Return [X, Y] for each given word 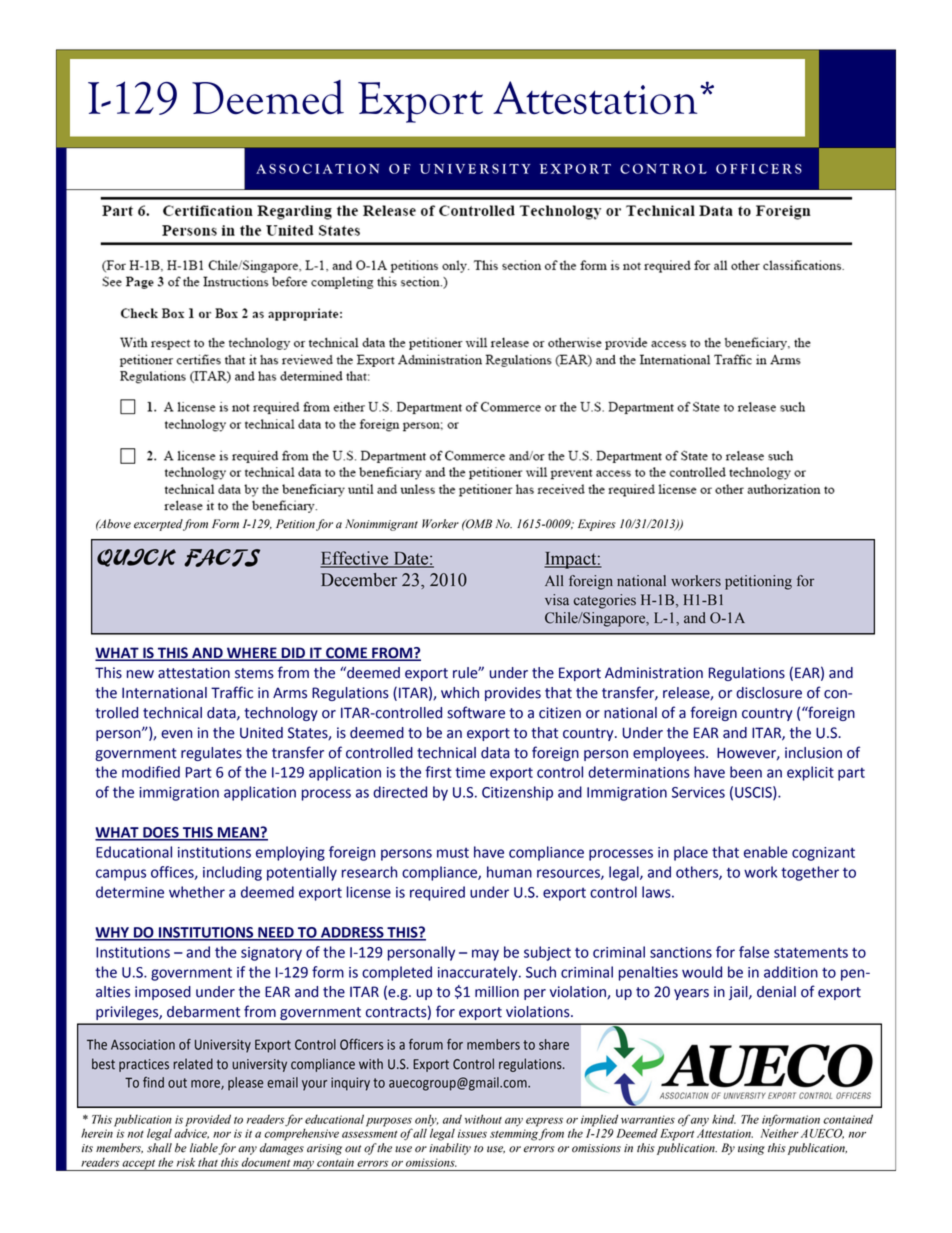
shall [159, 1148]
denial [776, 992]
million [497, 992]
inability [450, 1149]
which [460, 693]
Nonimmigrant [381, 525]
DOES [161, 833]
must [453, 853]
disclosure [769, 693]
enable [766, 852]
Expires [597, 525]
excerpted [158, 525]
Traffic [232, 692]
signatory [271, 954]
